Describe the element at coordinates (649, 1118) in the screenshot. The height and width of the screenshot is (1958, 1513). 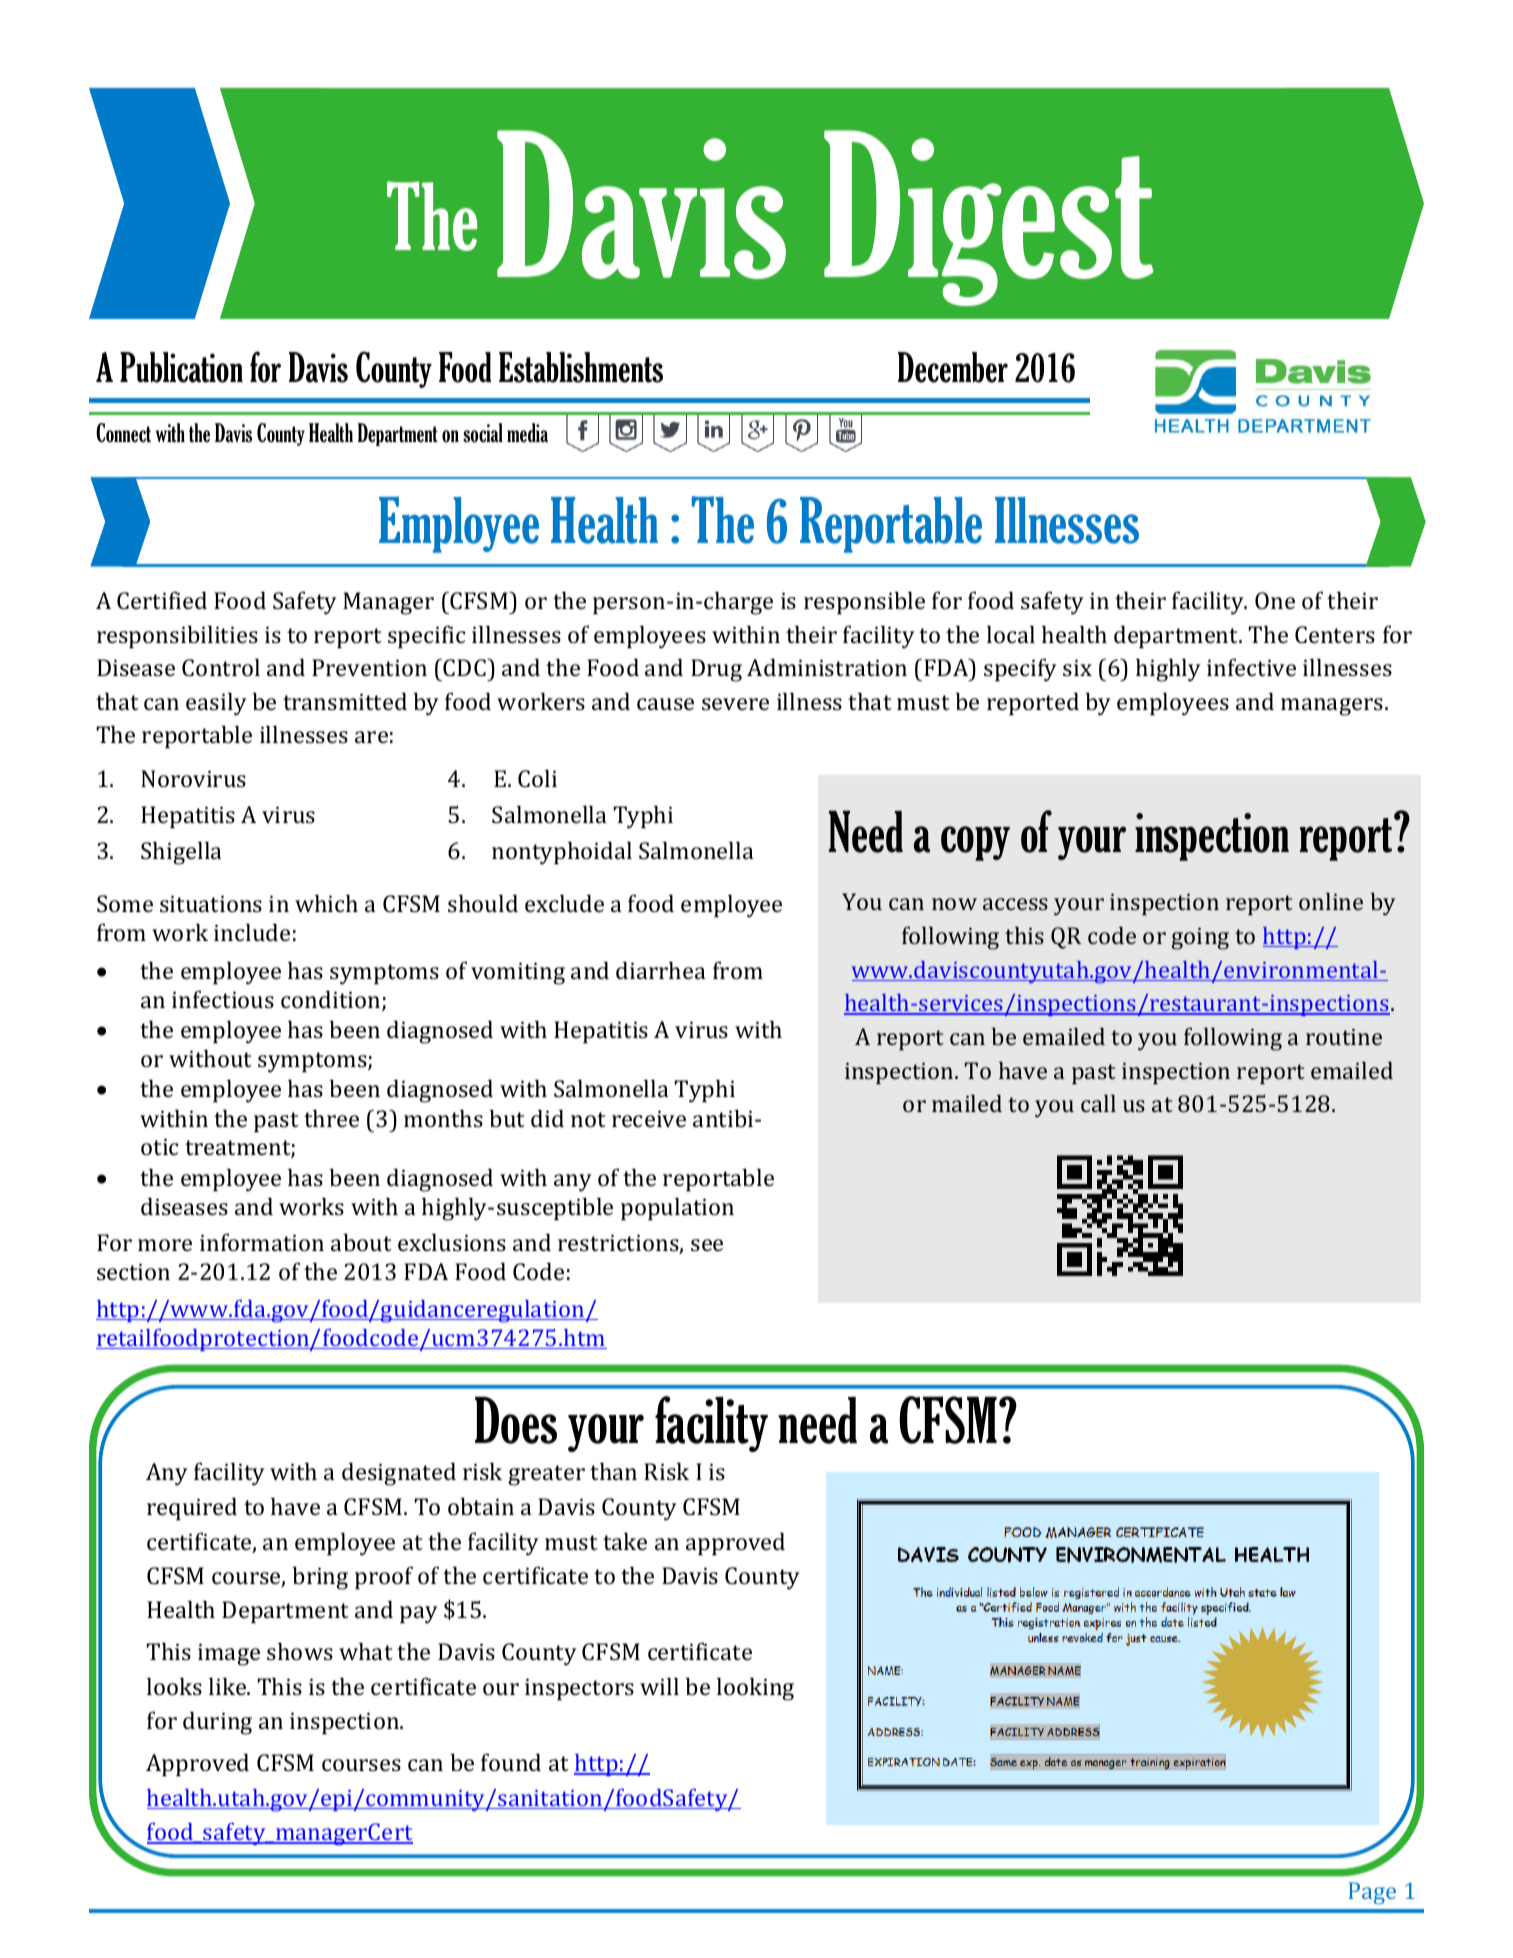
I see `receive` at that location.
